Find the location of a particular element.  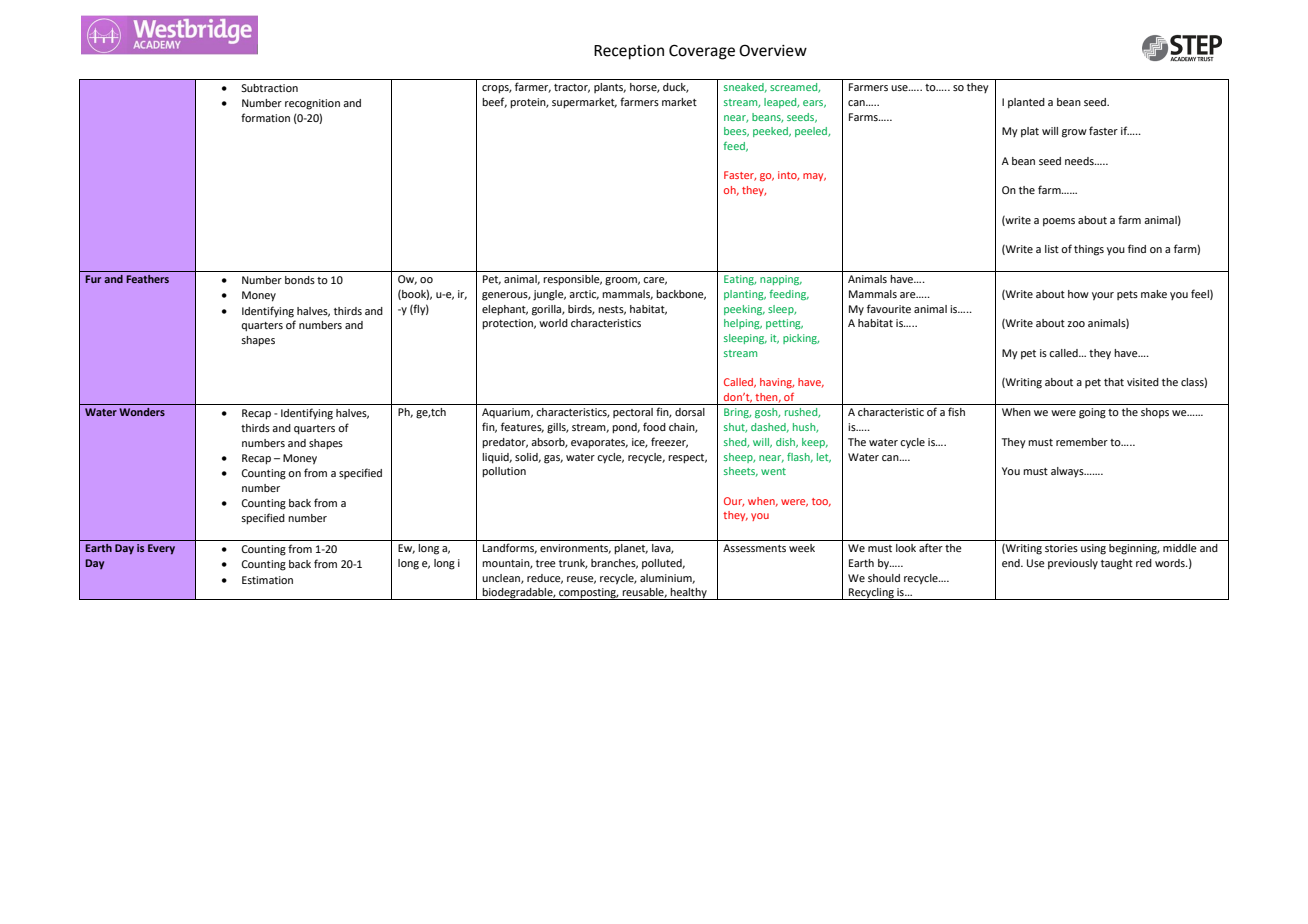

zoo is located at coordinates (1076, 324).
